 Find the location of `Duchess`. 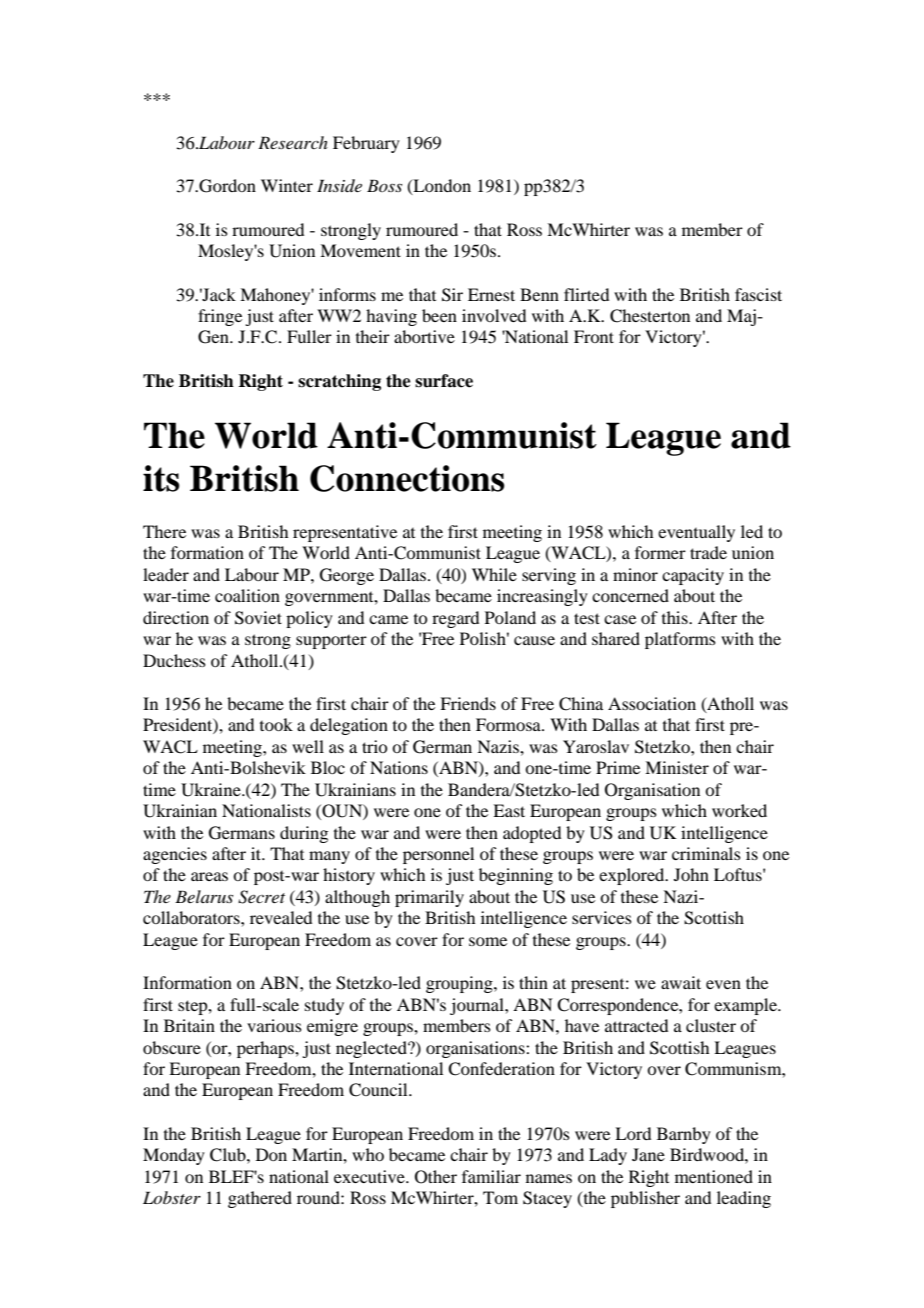

Duchess is located at coordinates (174, 660).
